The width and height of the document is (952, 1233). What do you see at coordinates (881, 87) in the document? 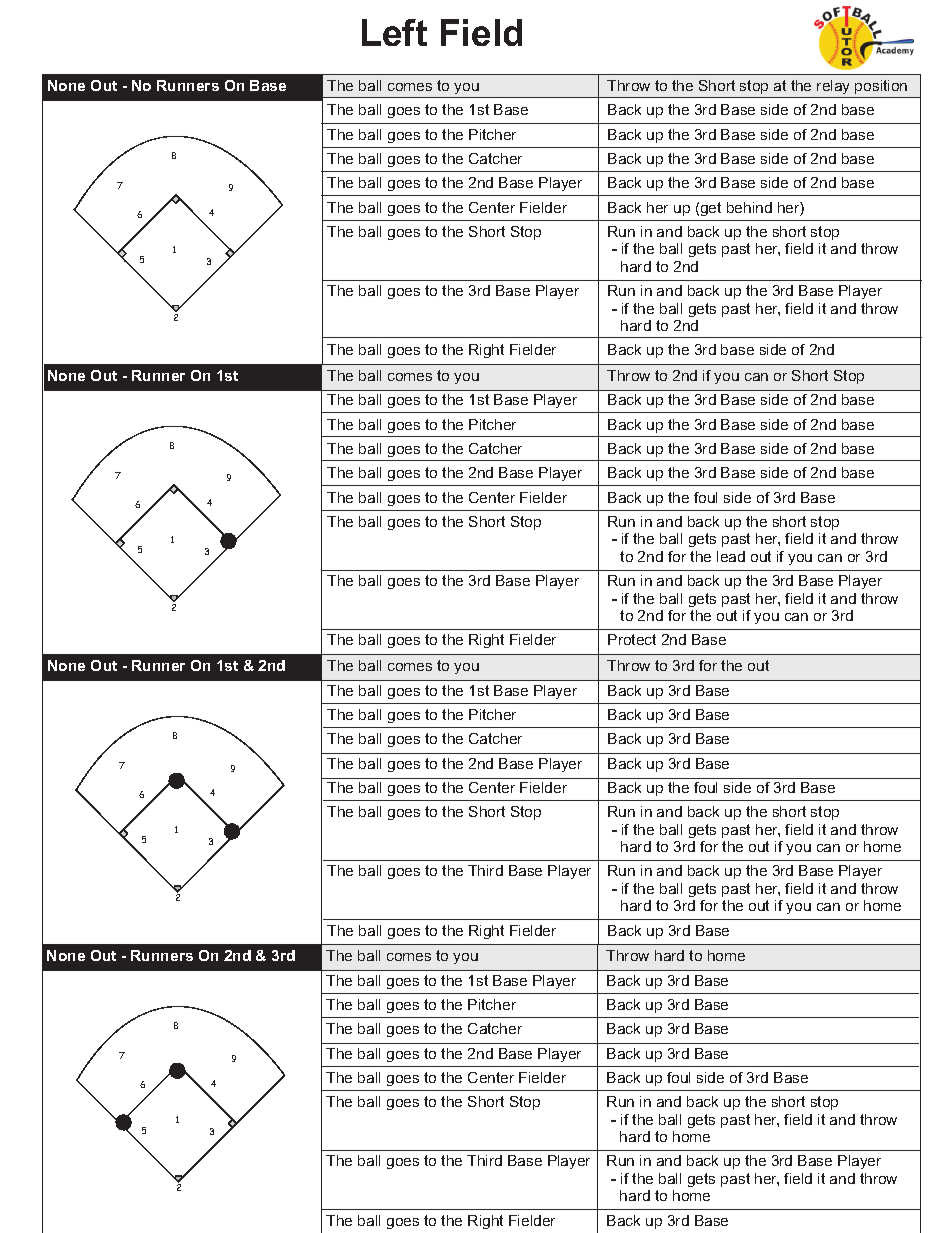
I see `position` at bounding box center [881, 87].
